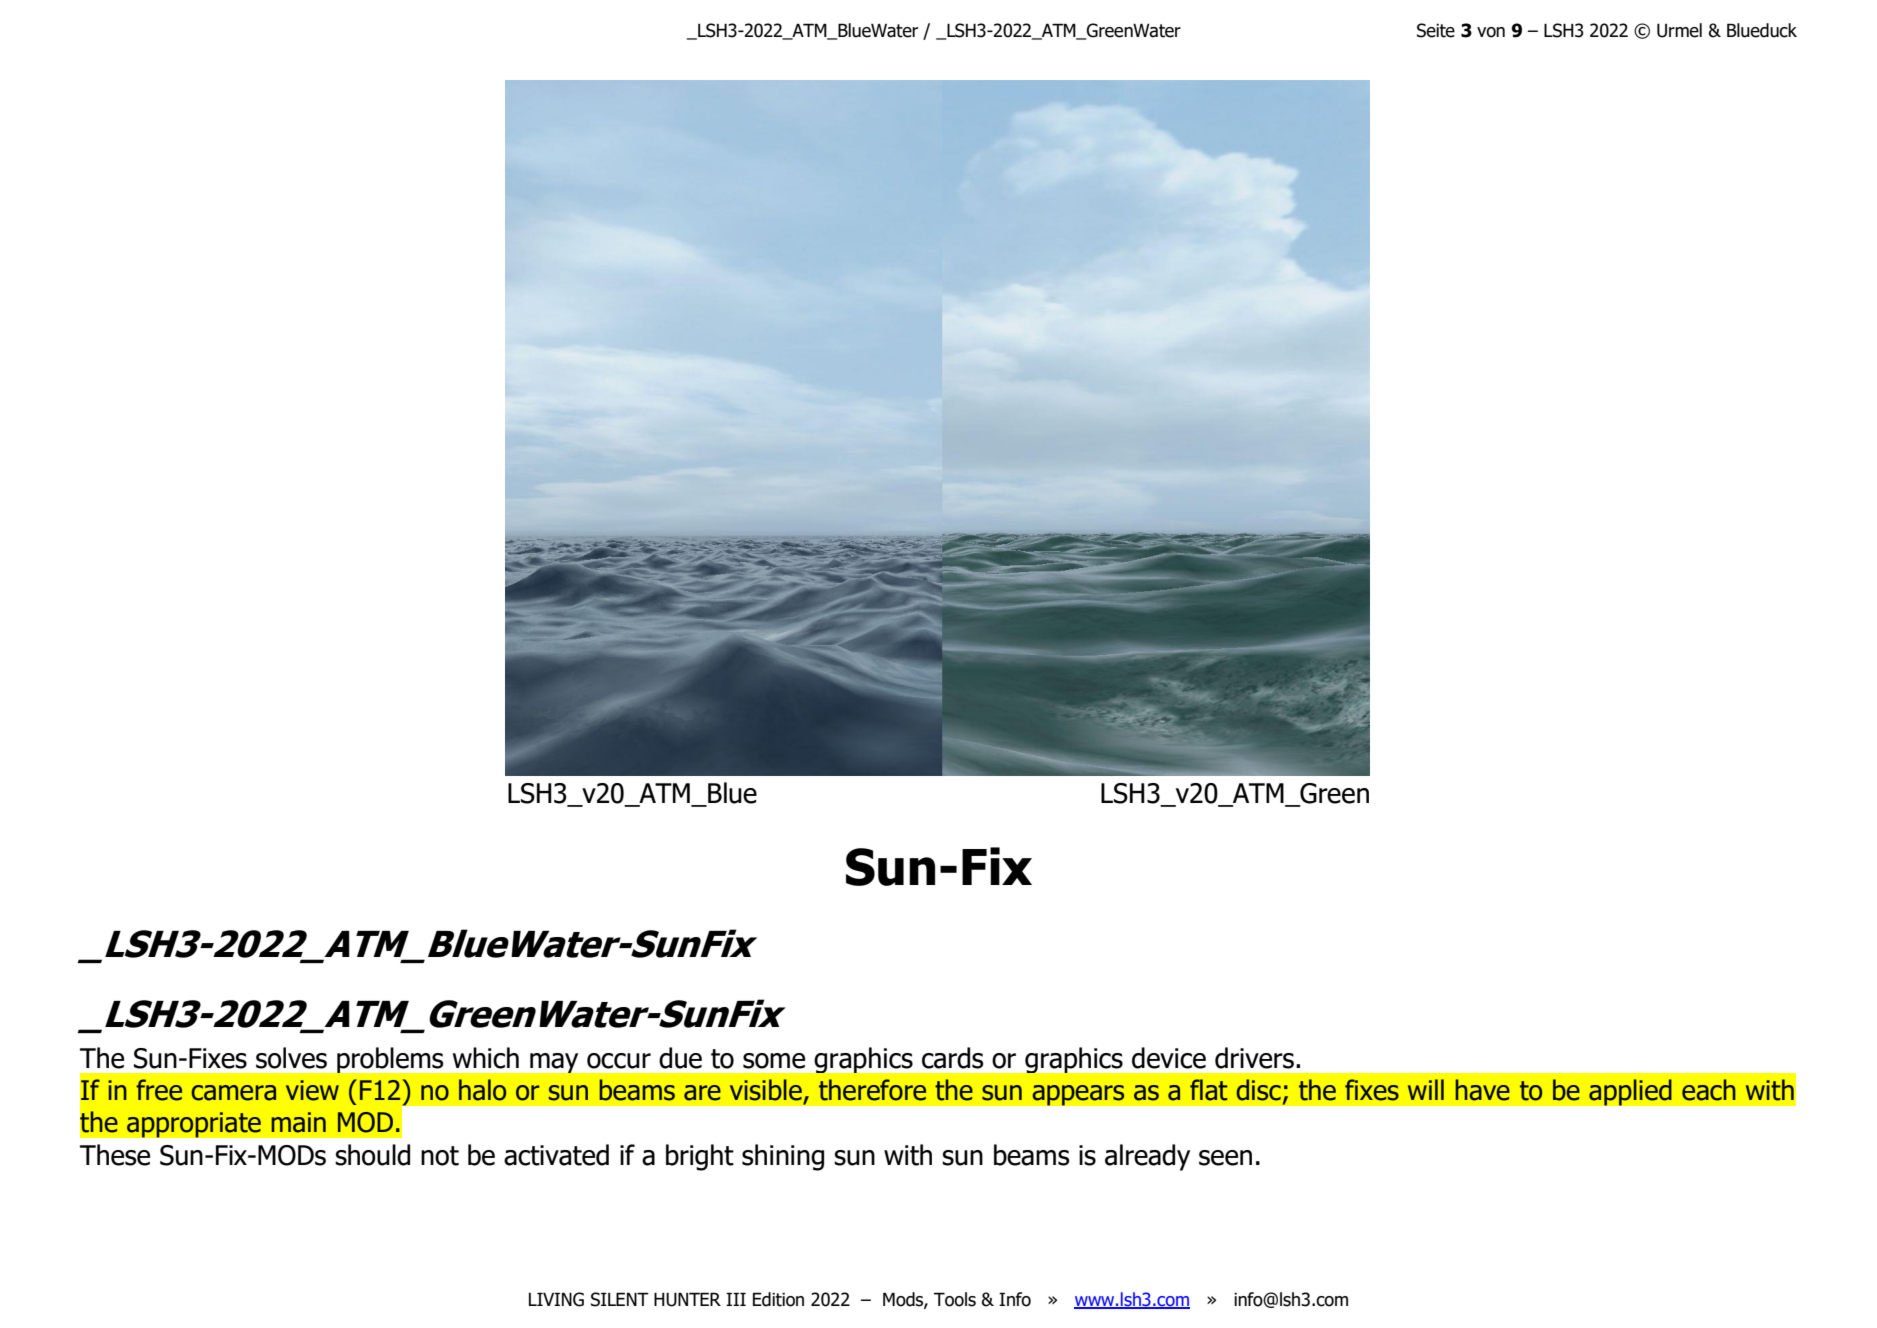 The image size is (1877, 1328). What do you see at coordinates (955, 1299) in the image?
I see `Tools` at bounding box center [955, 1299].
